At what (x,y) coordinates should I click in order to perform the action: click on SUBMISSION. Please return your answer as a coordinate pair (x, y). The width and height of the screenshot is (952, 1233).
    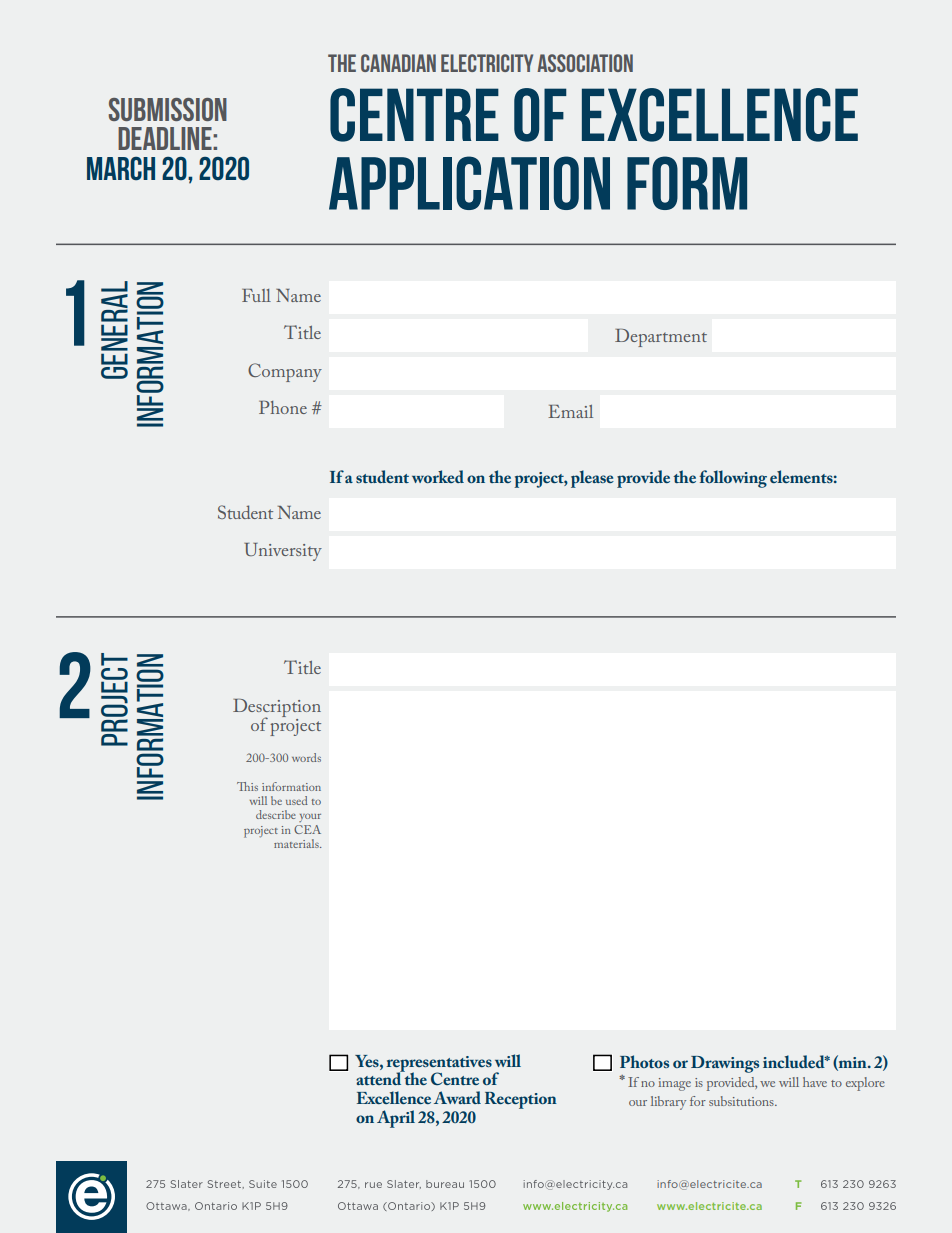
    Looking at the image, I should click on (168, 109).
